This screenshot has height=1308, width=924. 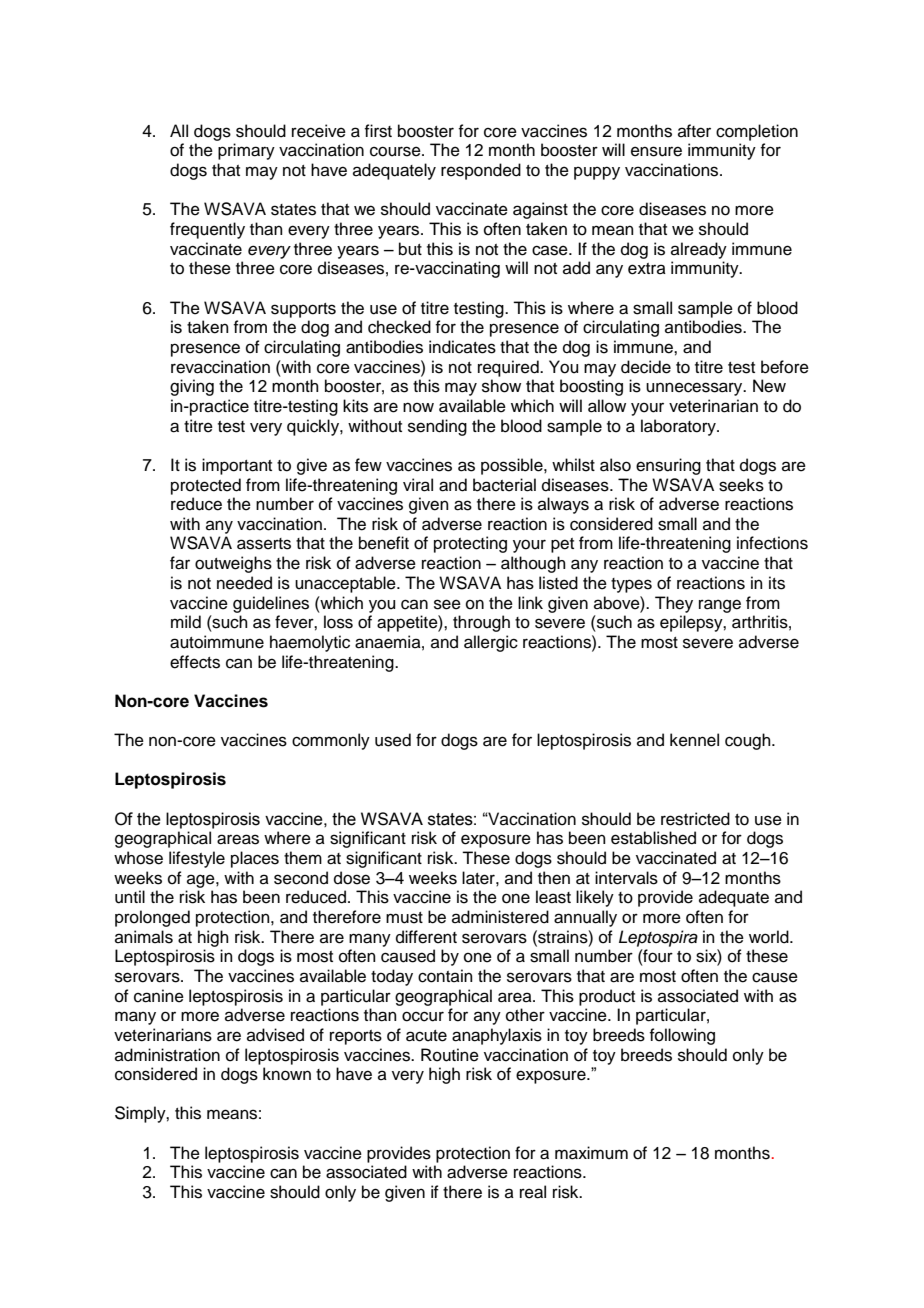 What do you see at coordinates (741, 485) in the screenshot?
I see `seeks` at bounding box center [741, 485].
